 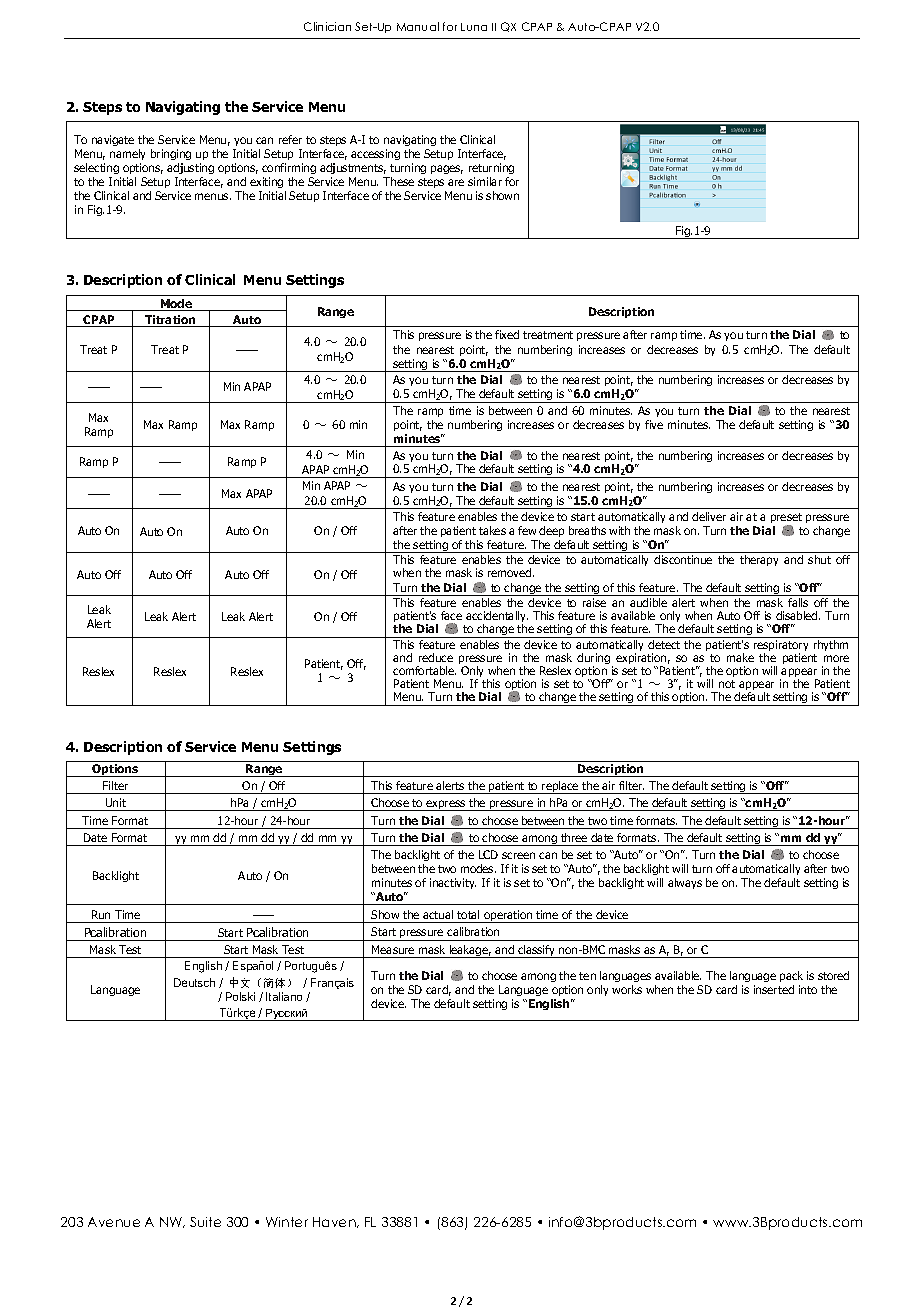 What do you see at coordinates (171, 154) in the page?
I see `bringing` at bounding box center [171, 154].
